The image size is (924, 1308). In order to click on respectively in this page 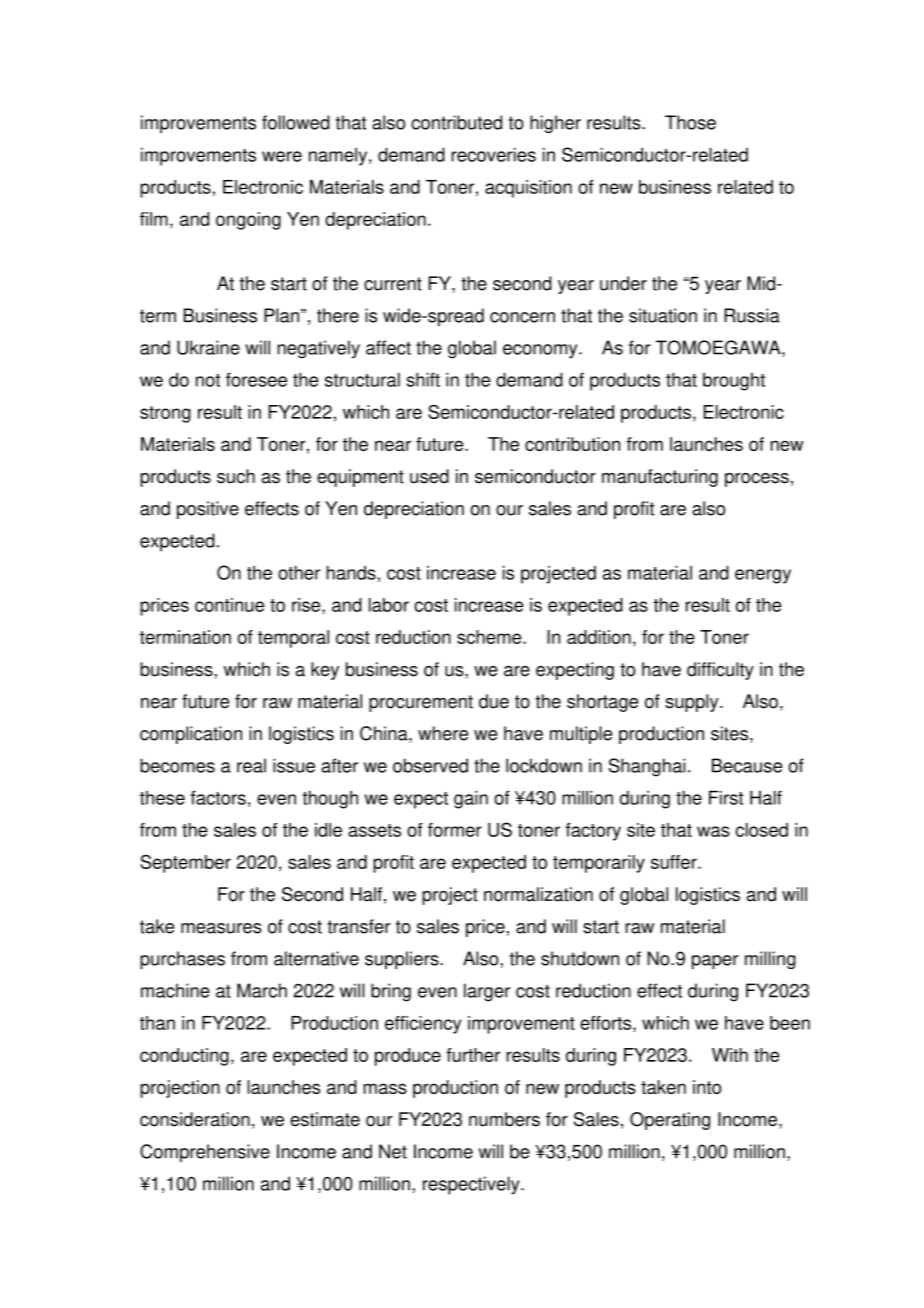, I will do `click(472, 1185)`.
